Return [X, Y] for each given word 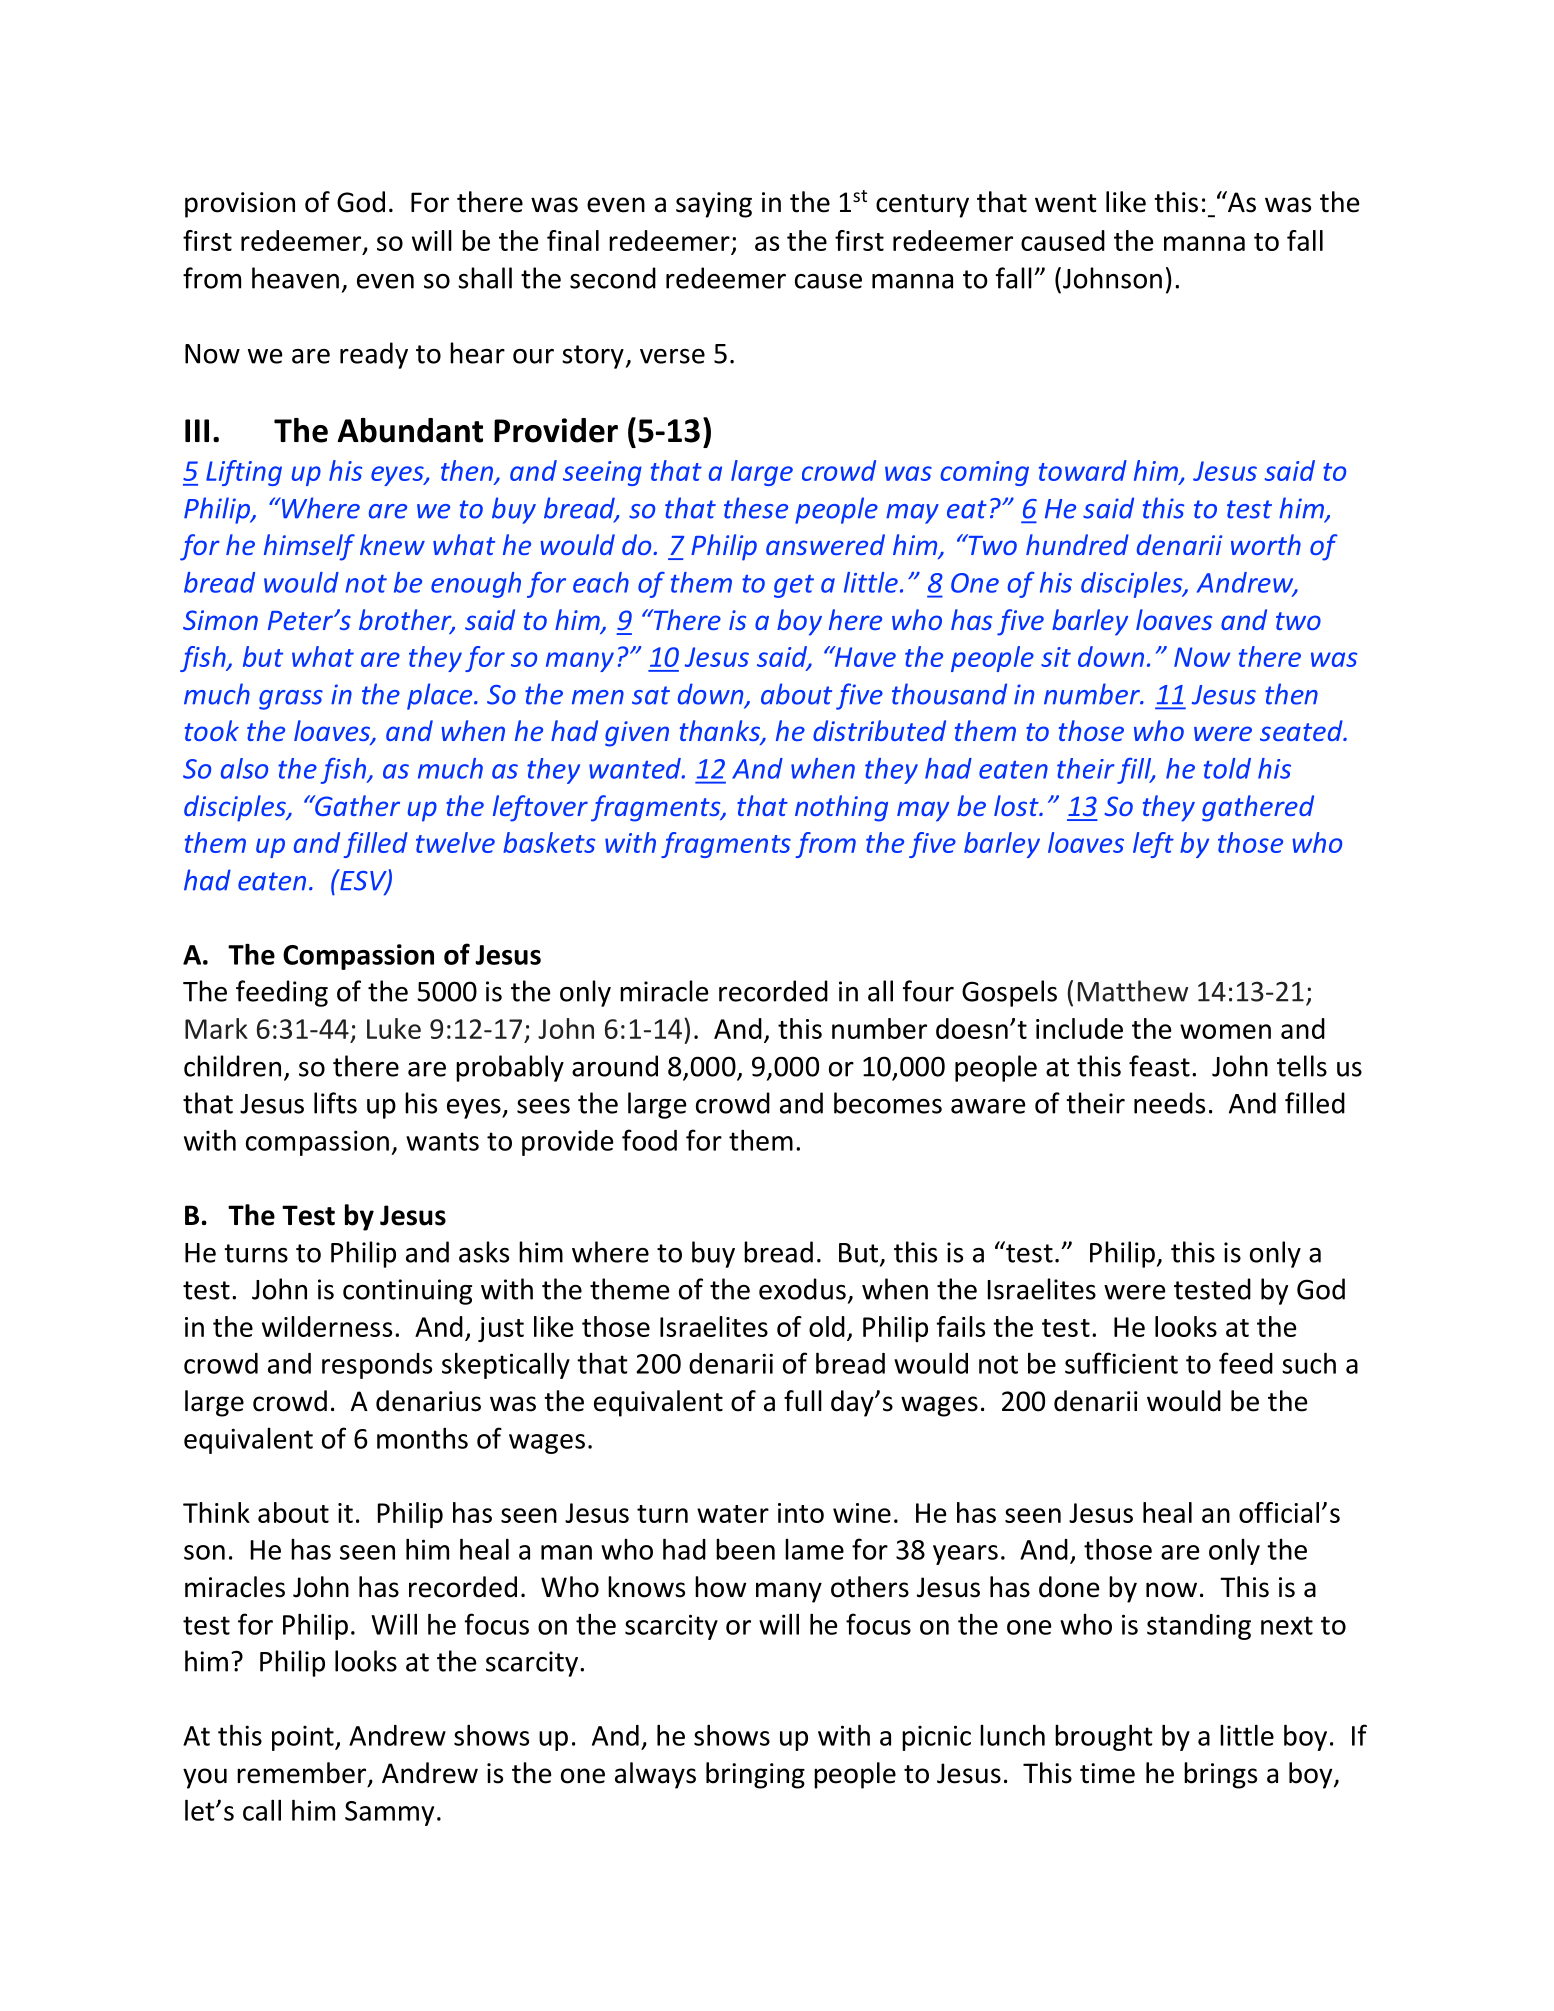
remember [303, 1774]
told [1227, 768]
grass [291, 700]
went [1066, 203]
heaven [295, 278]
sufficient [1121, 1363]
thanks [721, 732]
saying [714, 205]
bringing [755, 1775]
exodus [802, 1289]
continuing [407, 1292]
